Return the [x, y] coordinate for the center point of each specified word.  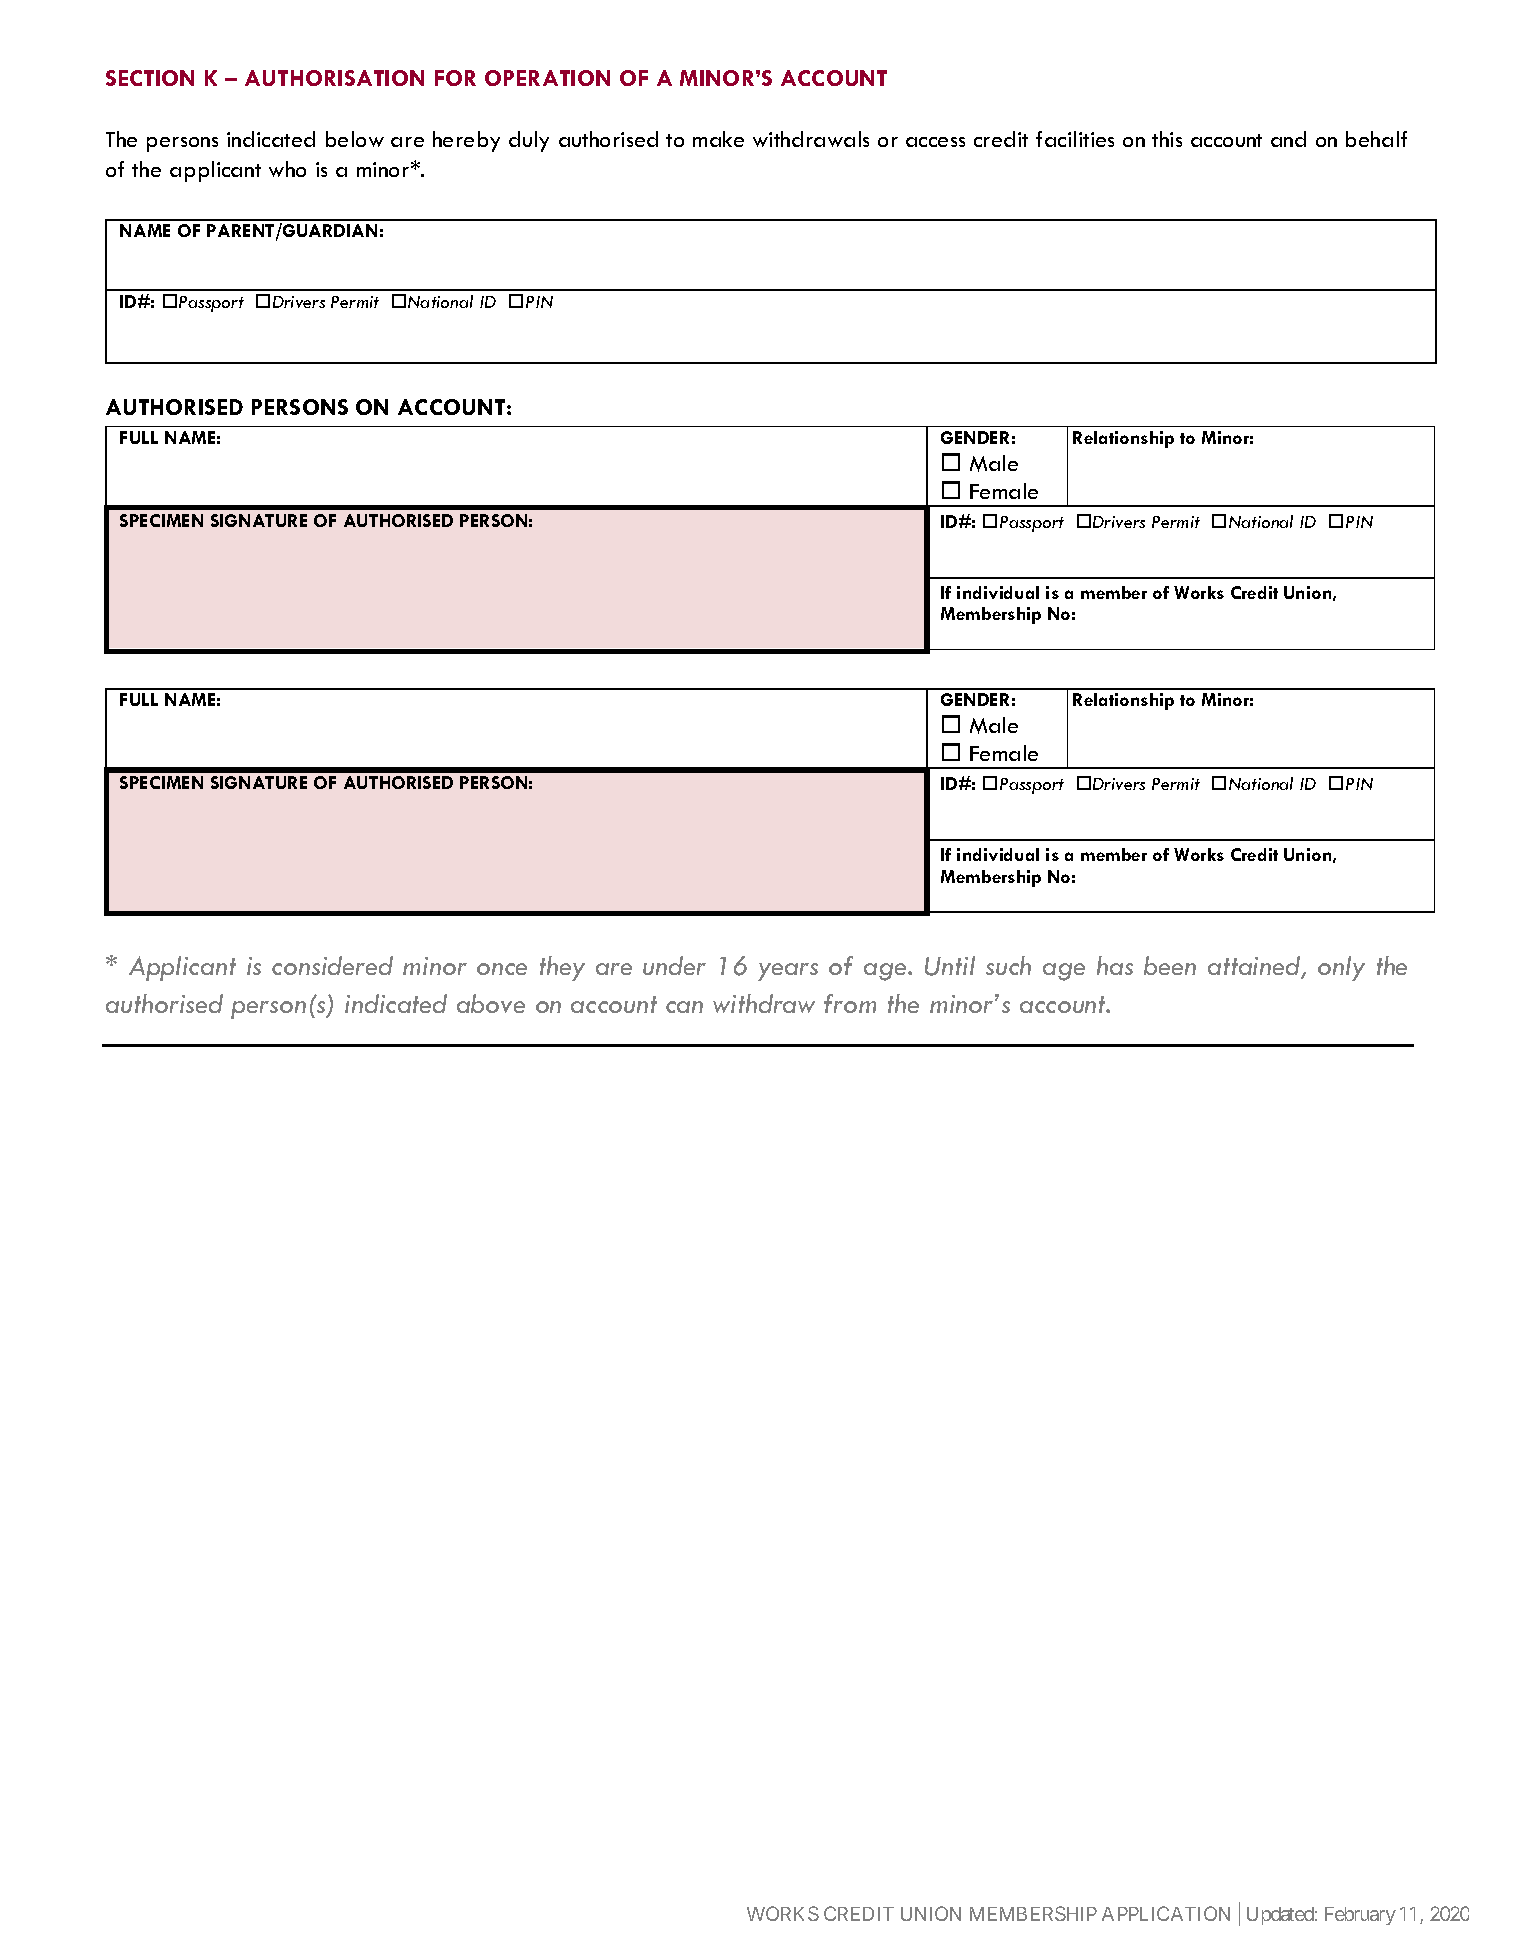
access [935, 142]
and [1288, 139]
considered [332, 965]
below [355, 139]
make [718, 139]
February [1360, 1916]
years [788, 972]
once [502, 969]
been [1170, 965]
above [491, 1003]
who [287, 169]
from [850, 1003]
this [1167, 139]
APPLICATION [1166, 1913]
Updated [1280, 1916]
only [1341, 968]
